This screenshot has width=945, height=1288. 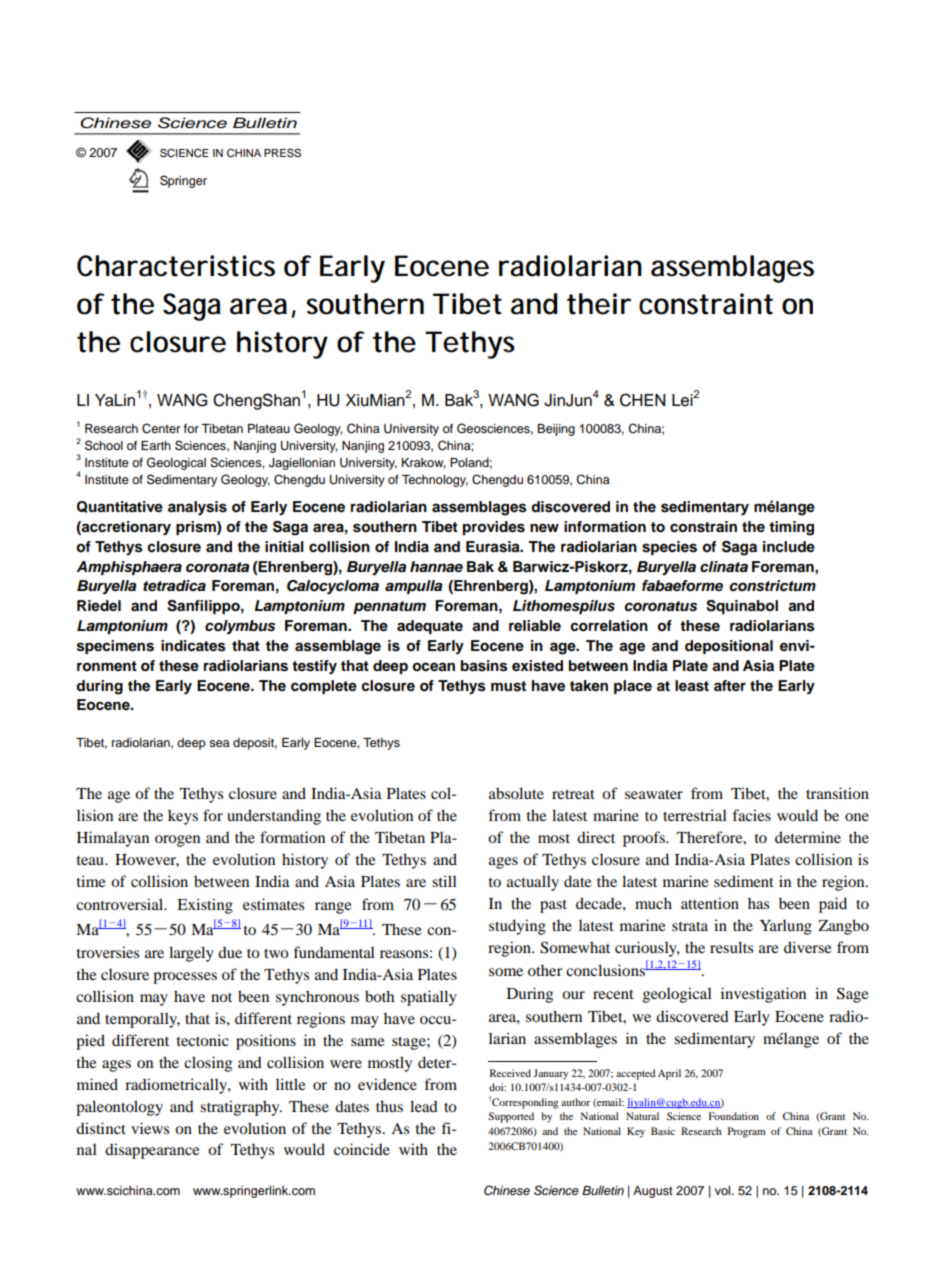 What do you see at coordinates (282, 153) in the screenshot?
I see `PRESS` at bounding box center [282, 153].
